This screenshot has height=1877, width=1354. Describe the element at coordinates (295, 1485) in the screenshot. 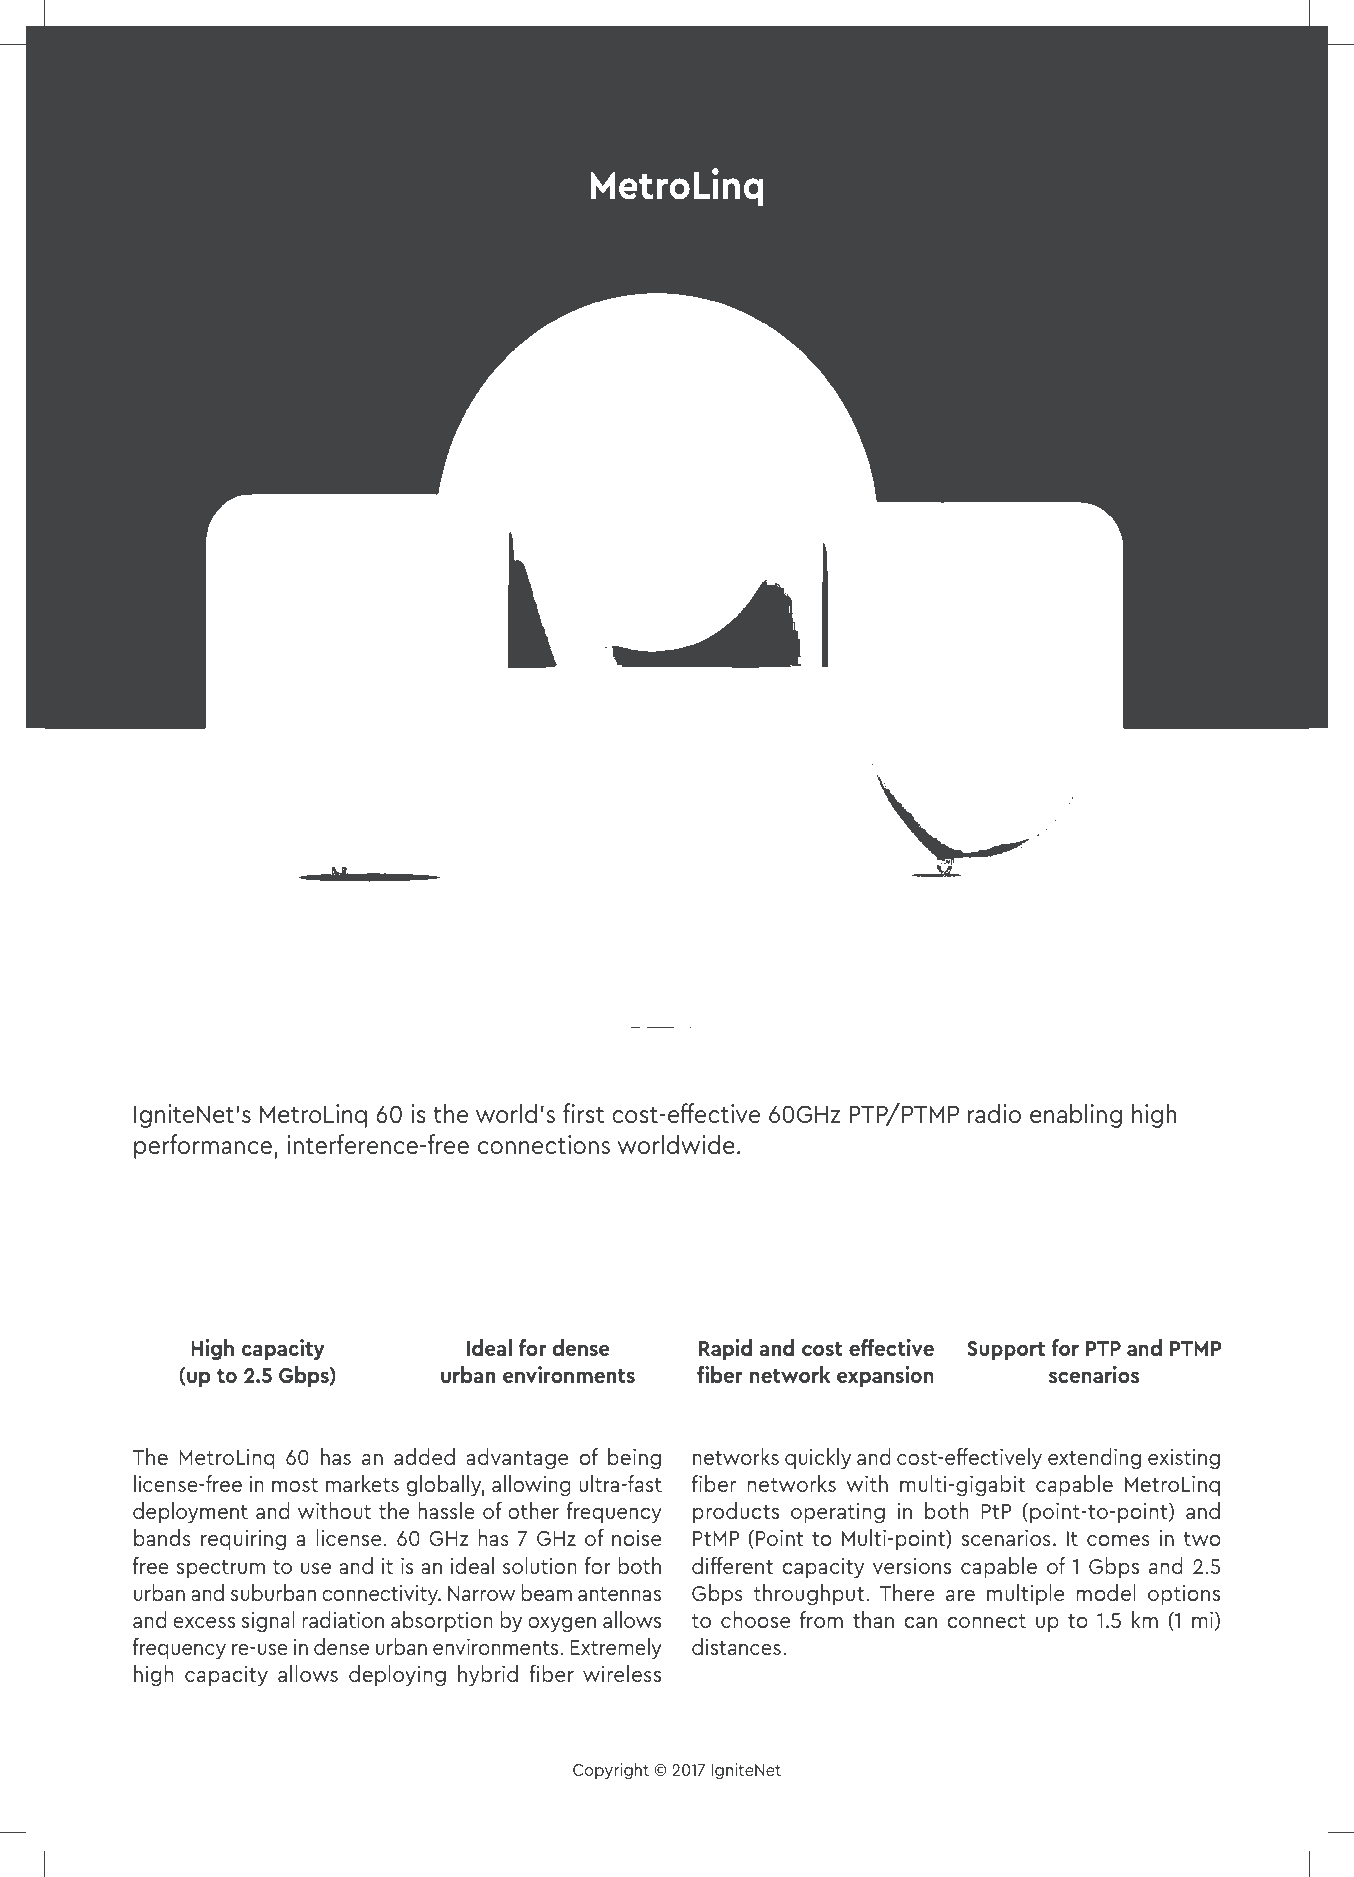

I see `most` at that location.
